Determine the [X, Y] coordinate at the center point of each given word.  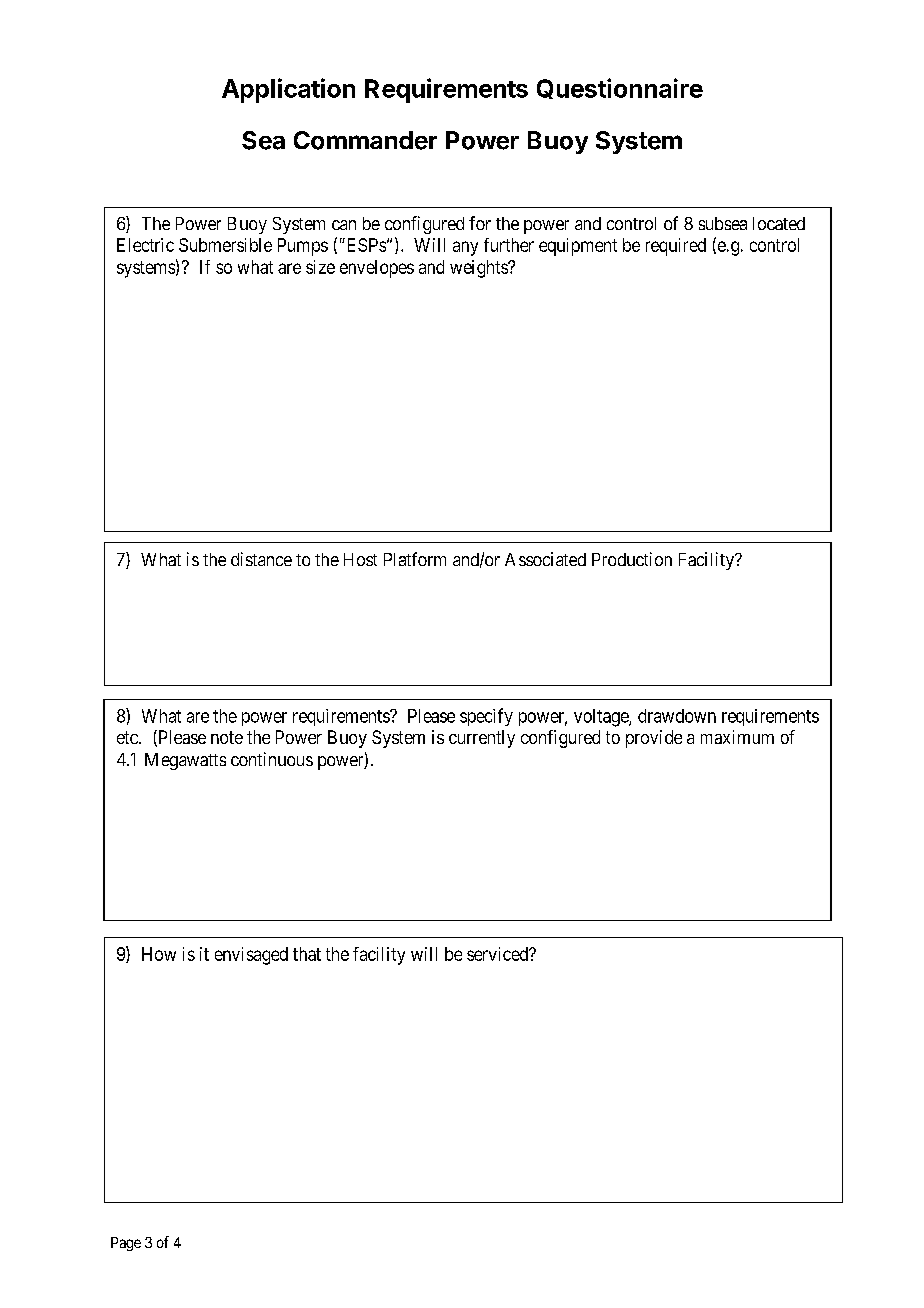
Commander [365, 140]
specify [486, 717]
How [159, 954]
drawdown [677, 716]
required [676, 247]
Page [126, 1244]
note [227, 737]
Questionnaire [620, 88]
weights [479, 269]
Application [288, 90]
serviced [499, 954]
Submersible [225, 245]
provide [654, 739]
